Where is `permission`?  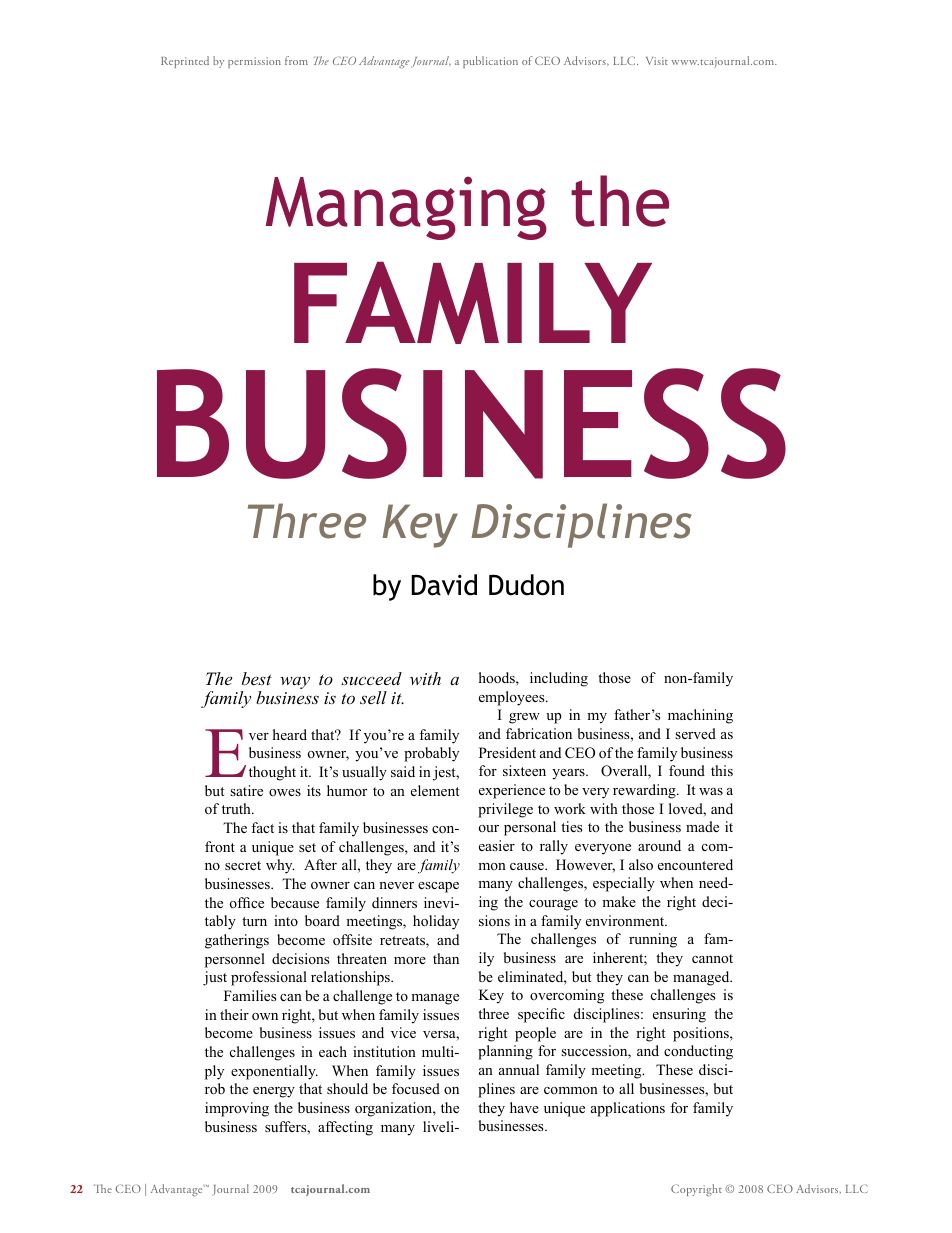
permission is located at coordinates (254, 62).
